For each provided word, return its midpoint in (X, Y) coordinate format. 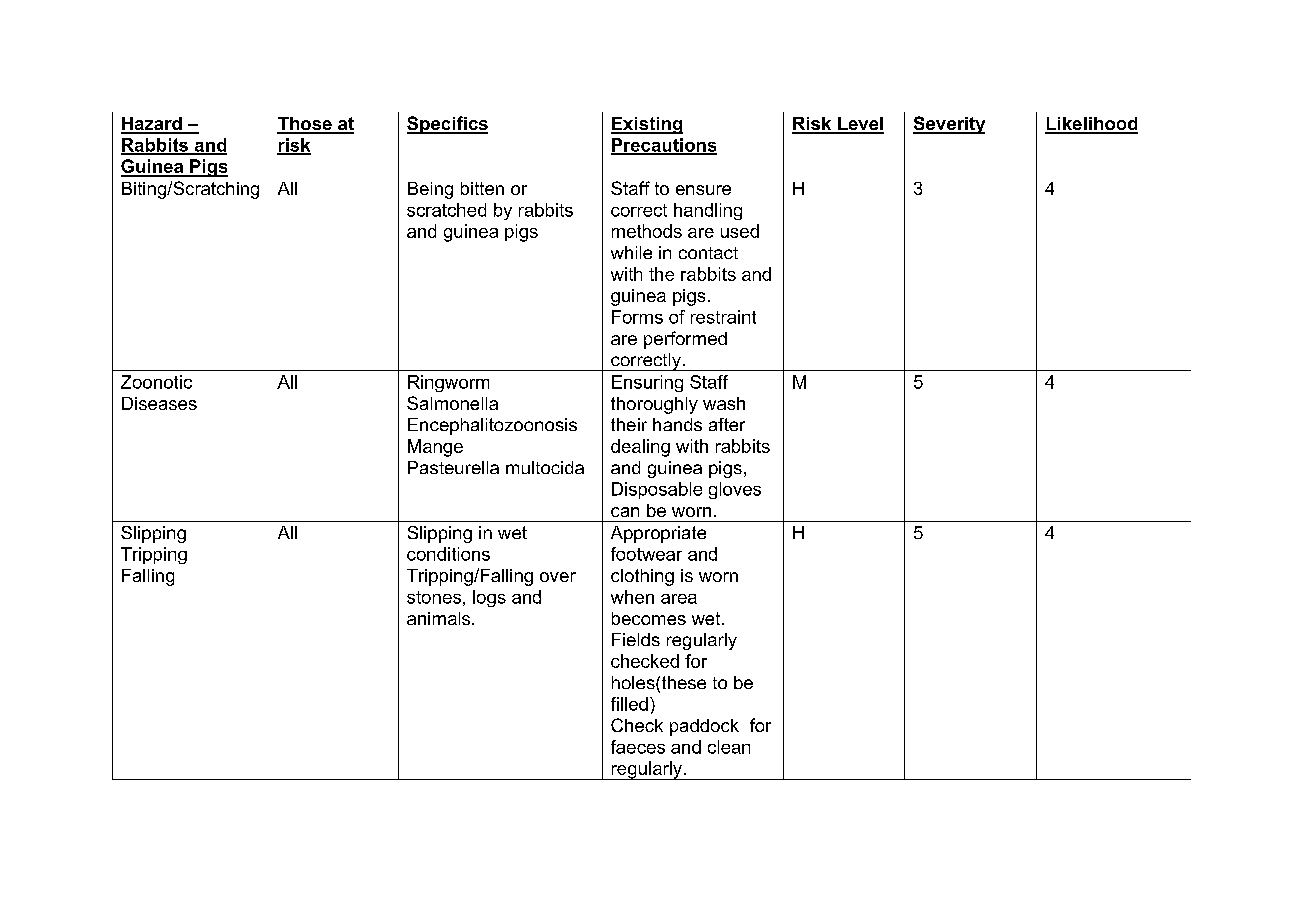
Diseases (159, 403)
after (727, 424)
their (629, 424)
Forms (637, 317)
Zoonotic (156, 382)
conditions (448, 554)
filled (629, 704)
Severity (949, 125)
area (679, 599)
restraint (723, 317)
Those (305, 125)
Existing (647, 125)
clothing (642, 577)
